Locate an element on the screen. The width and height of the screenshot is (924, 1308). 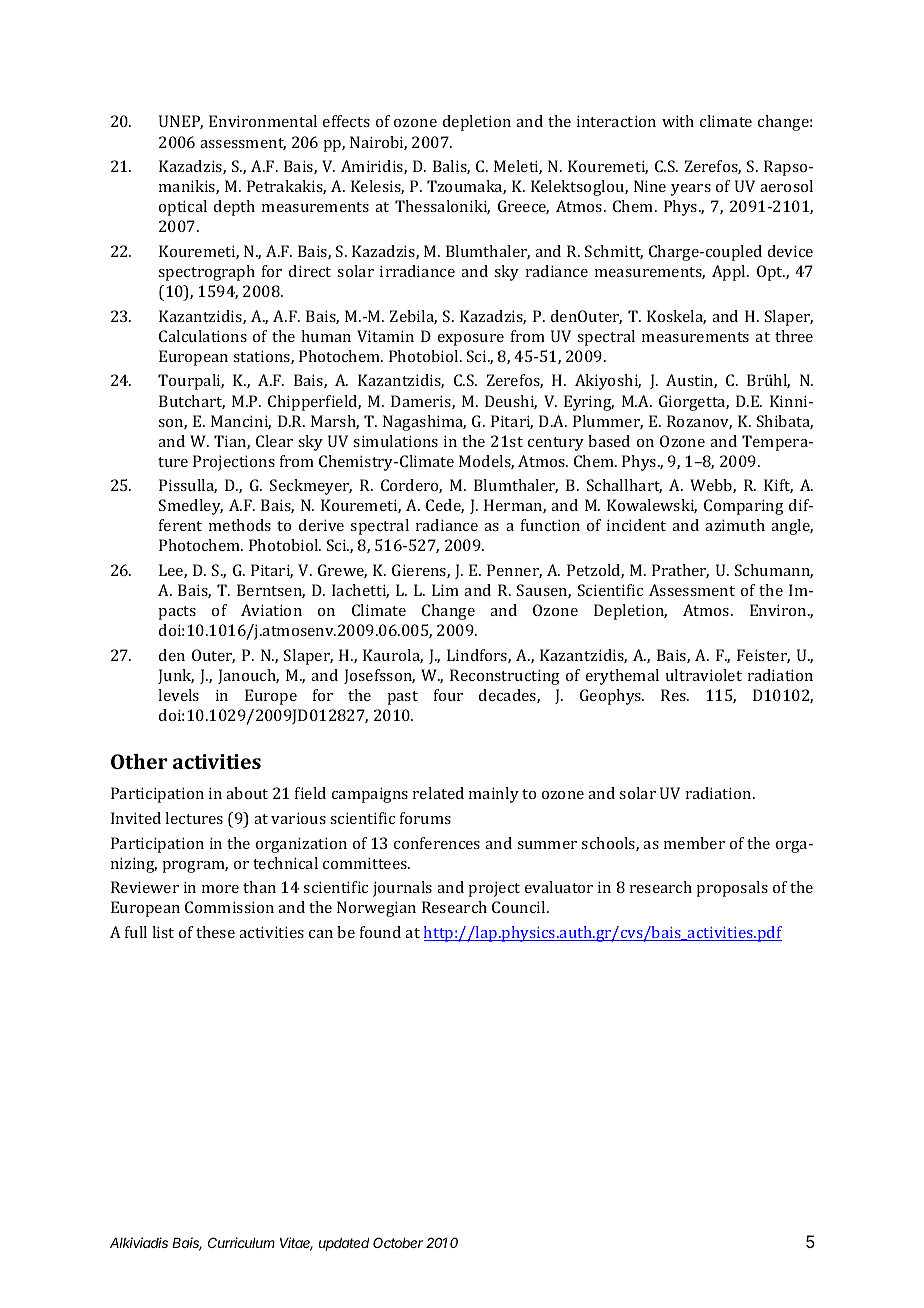
updated is located at coordinates (344, 1244).
